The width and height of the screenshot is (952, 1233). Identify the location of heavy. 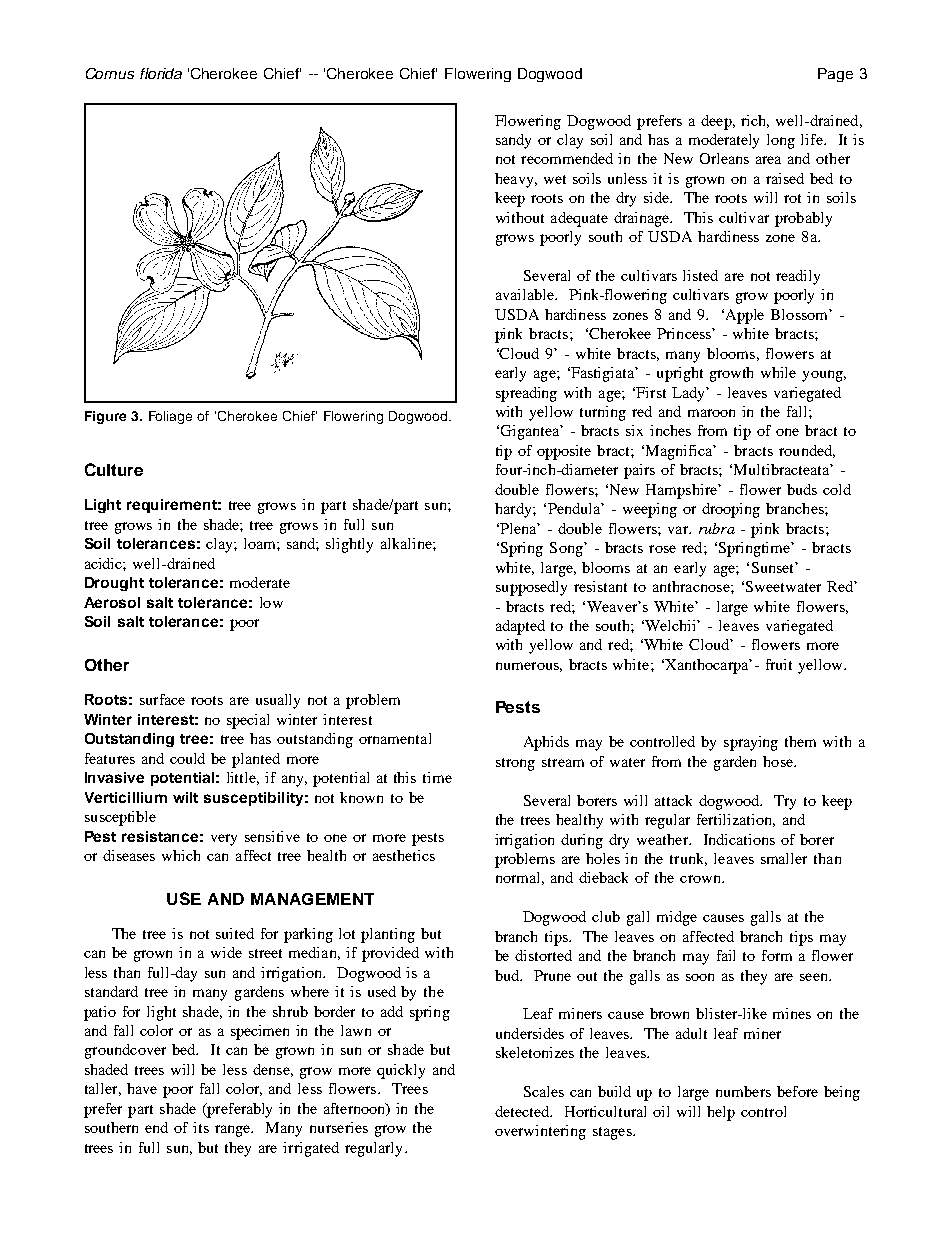
(515, 180).
